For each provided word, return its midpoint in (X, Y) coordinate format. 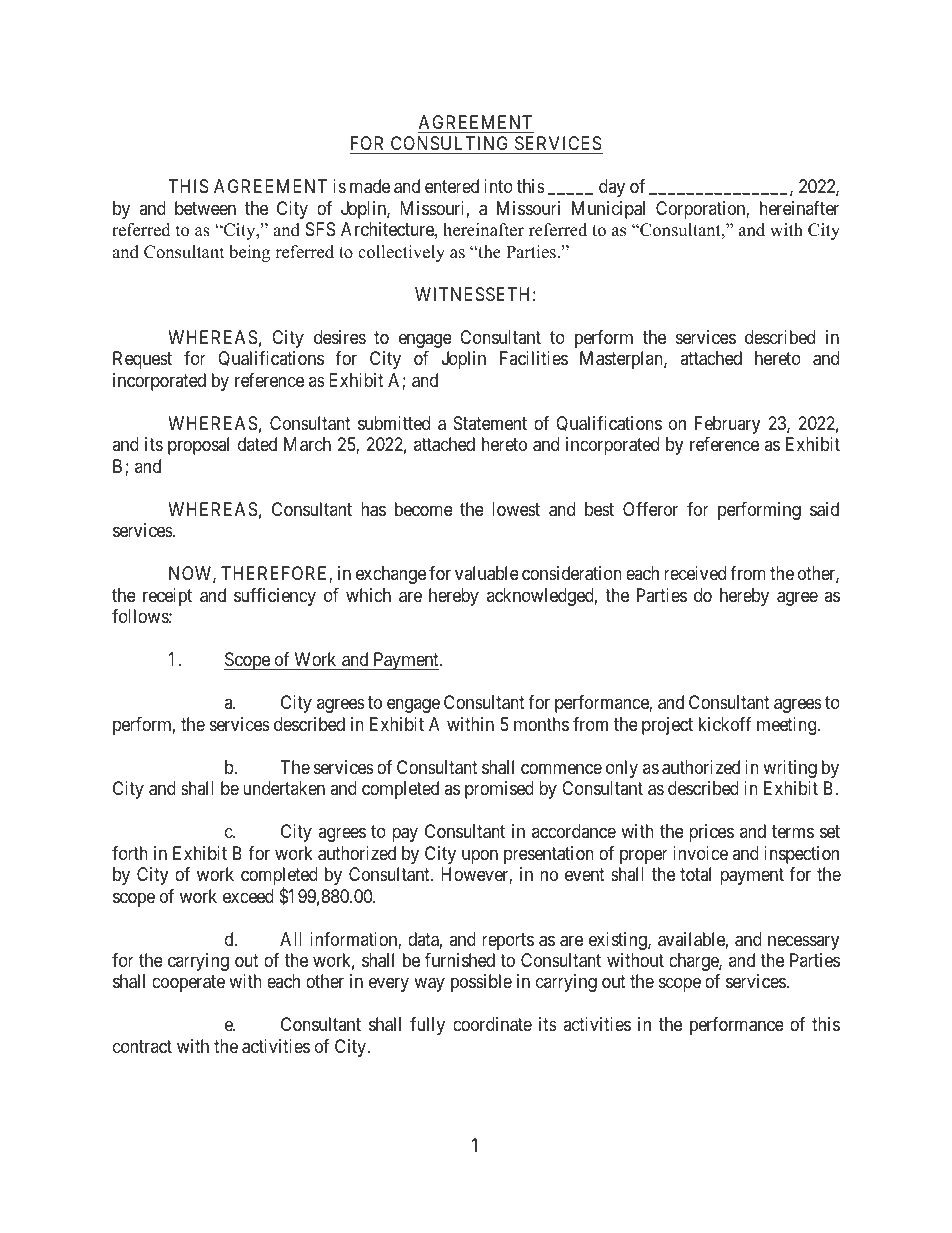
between (205, 208)
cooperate (188, 984)
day (612, 188)
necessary (803, 942)
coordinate (492, 1024)
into (498, 186)
